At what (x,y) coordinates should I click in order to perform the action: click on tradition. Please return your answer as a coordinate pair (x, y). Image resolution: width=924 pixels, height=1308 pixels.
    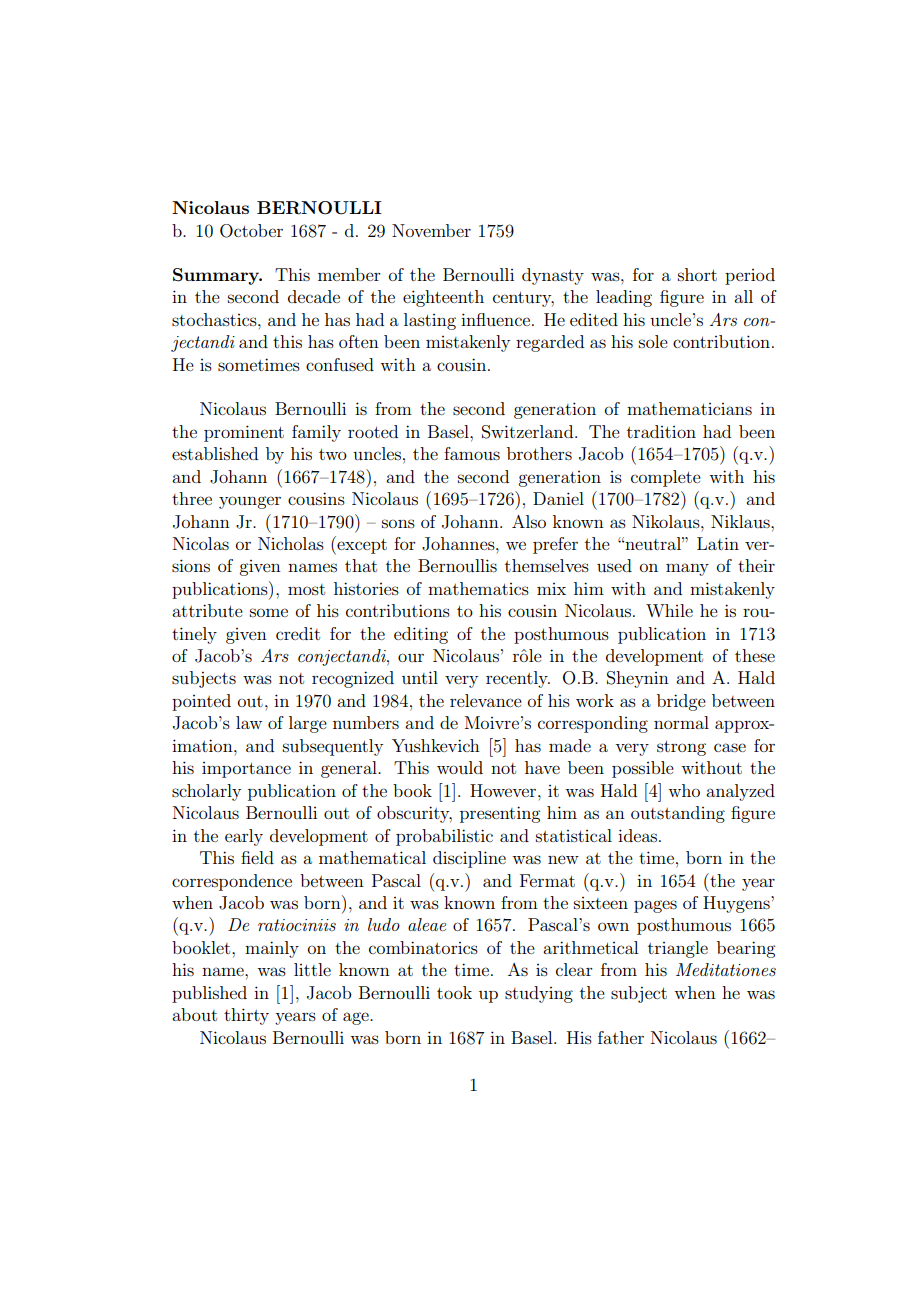
    Looking at the image, I should click on (661, 431).
